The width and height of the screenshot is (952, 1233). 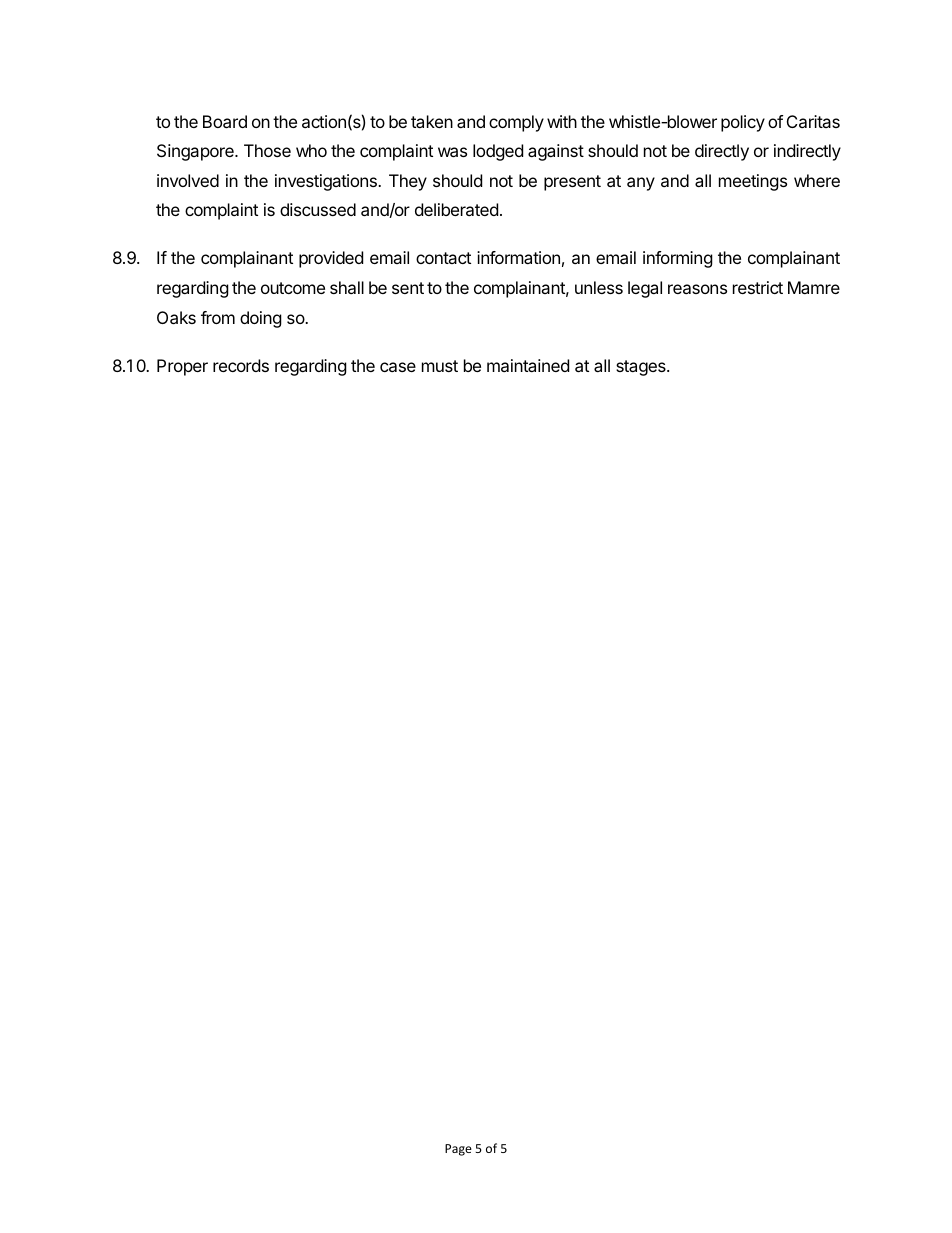 I want to click on Proper, so click(x=182, y=367).
